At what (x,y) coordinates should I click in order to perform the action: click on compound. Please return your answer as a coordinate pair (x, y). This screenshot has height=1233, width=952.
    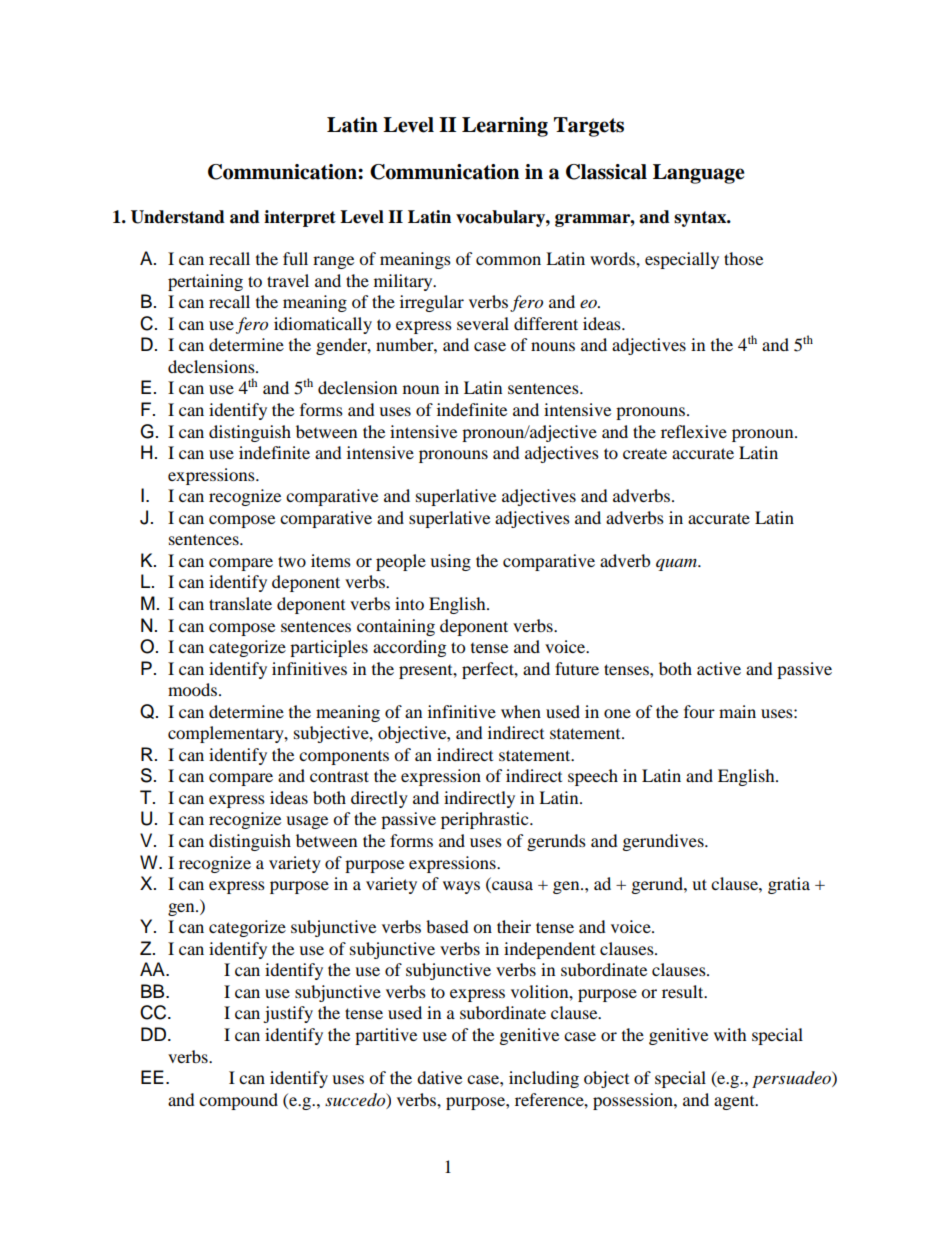
    Looking at the image, I should click on (238, 1101).
